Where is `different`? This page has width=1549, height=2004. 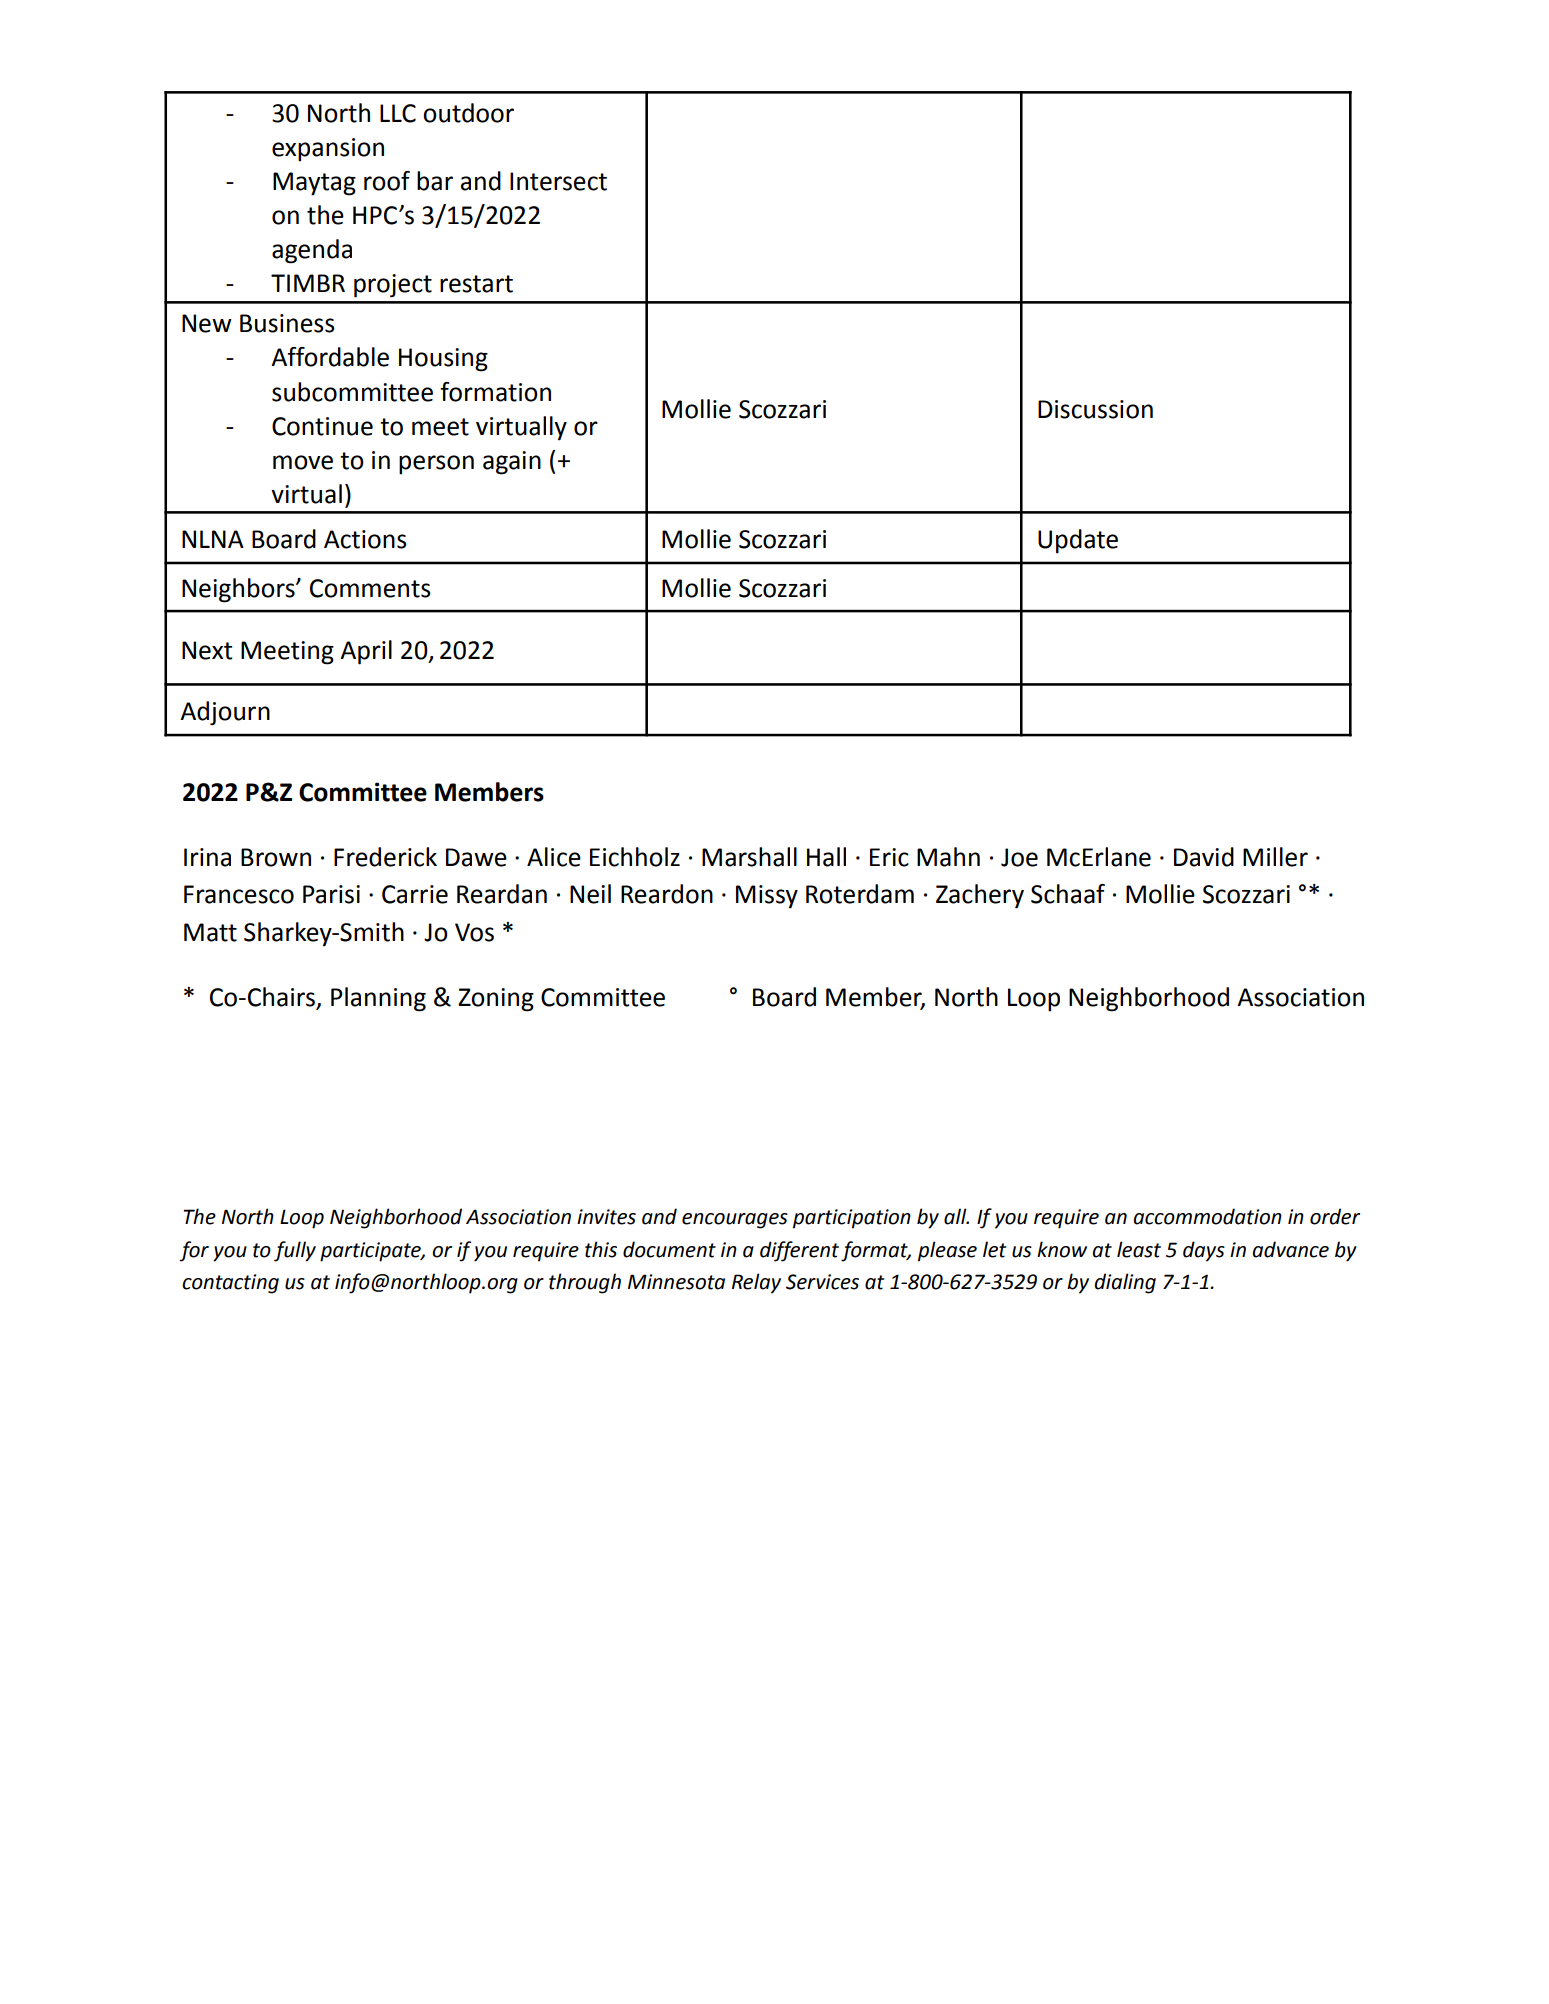
different is located at coordinates (799, 1251).
